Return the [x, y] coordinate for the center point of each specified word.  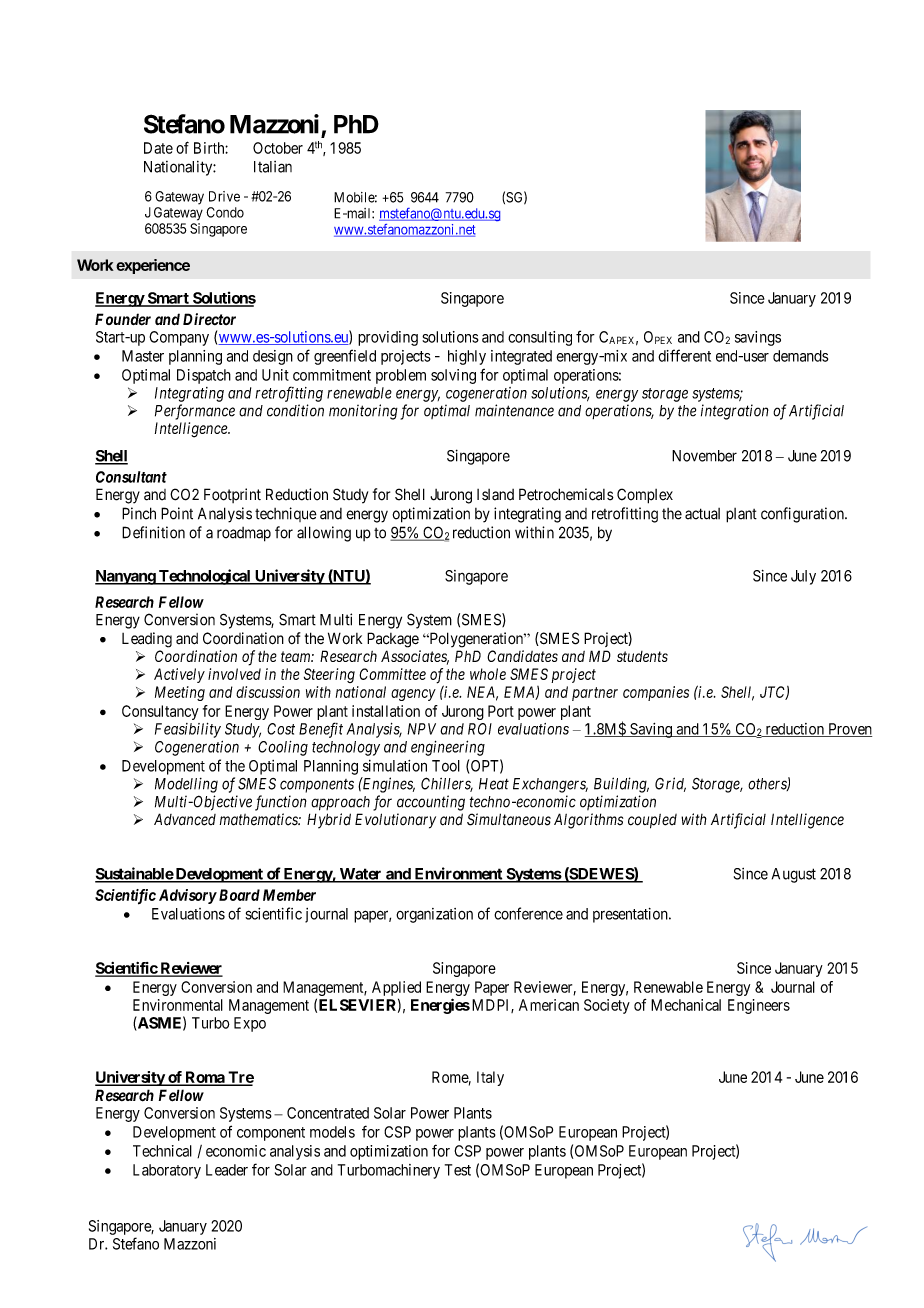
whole [488, 674]
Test [458, 1170]
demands [800, 356]
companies [656, 693]
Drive [224, 196]
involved [234, 674]
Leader [227, 1170]
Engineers [759, 1006]
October [278, 148]
